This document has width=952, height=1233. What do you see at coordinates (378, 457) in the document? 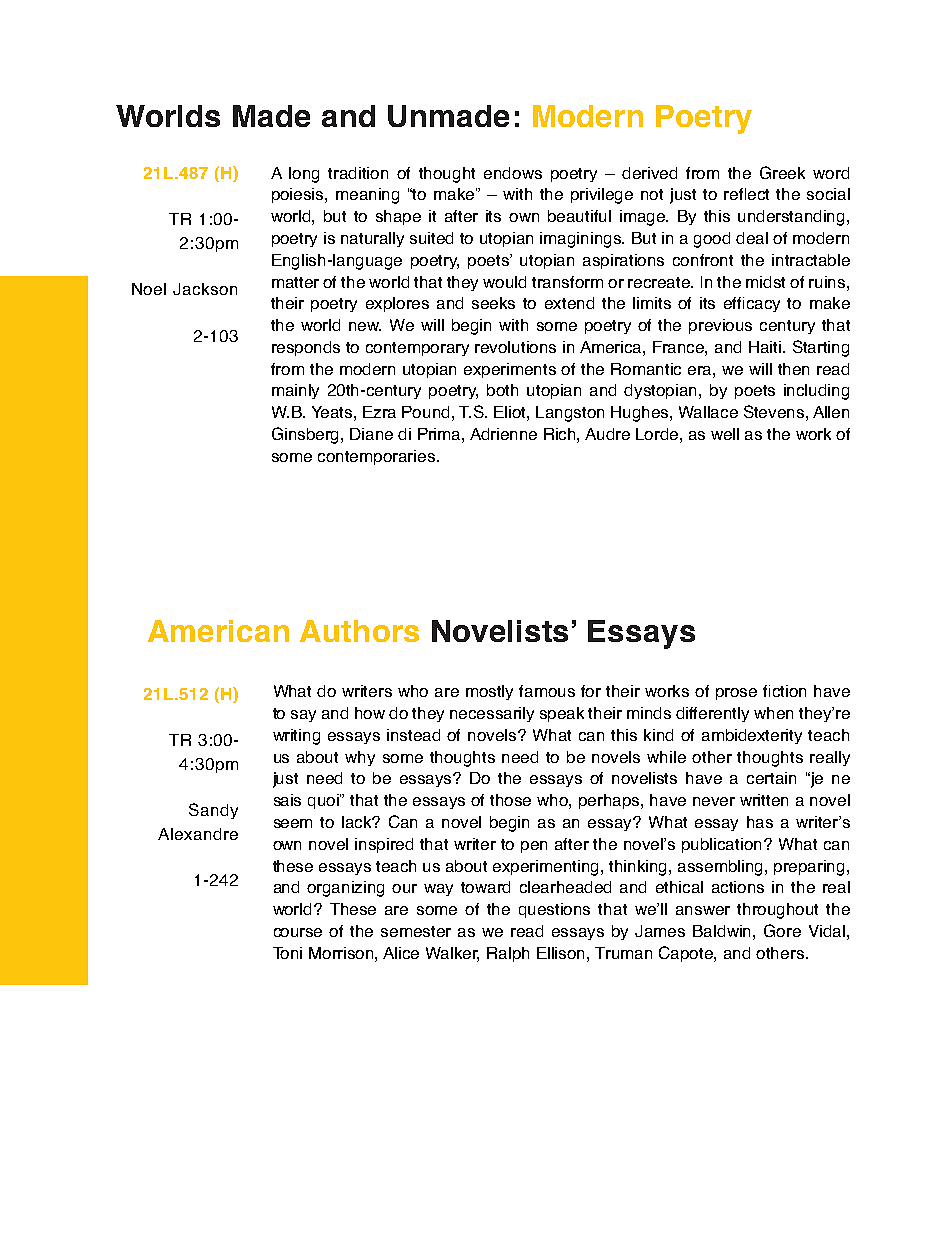
I see `contemporaries` at bounding box center [378, 457].
